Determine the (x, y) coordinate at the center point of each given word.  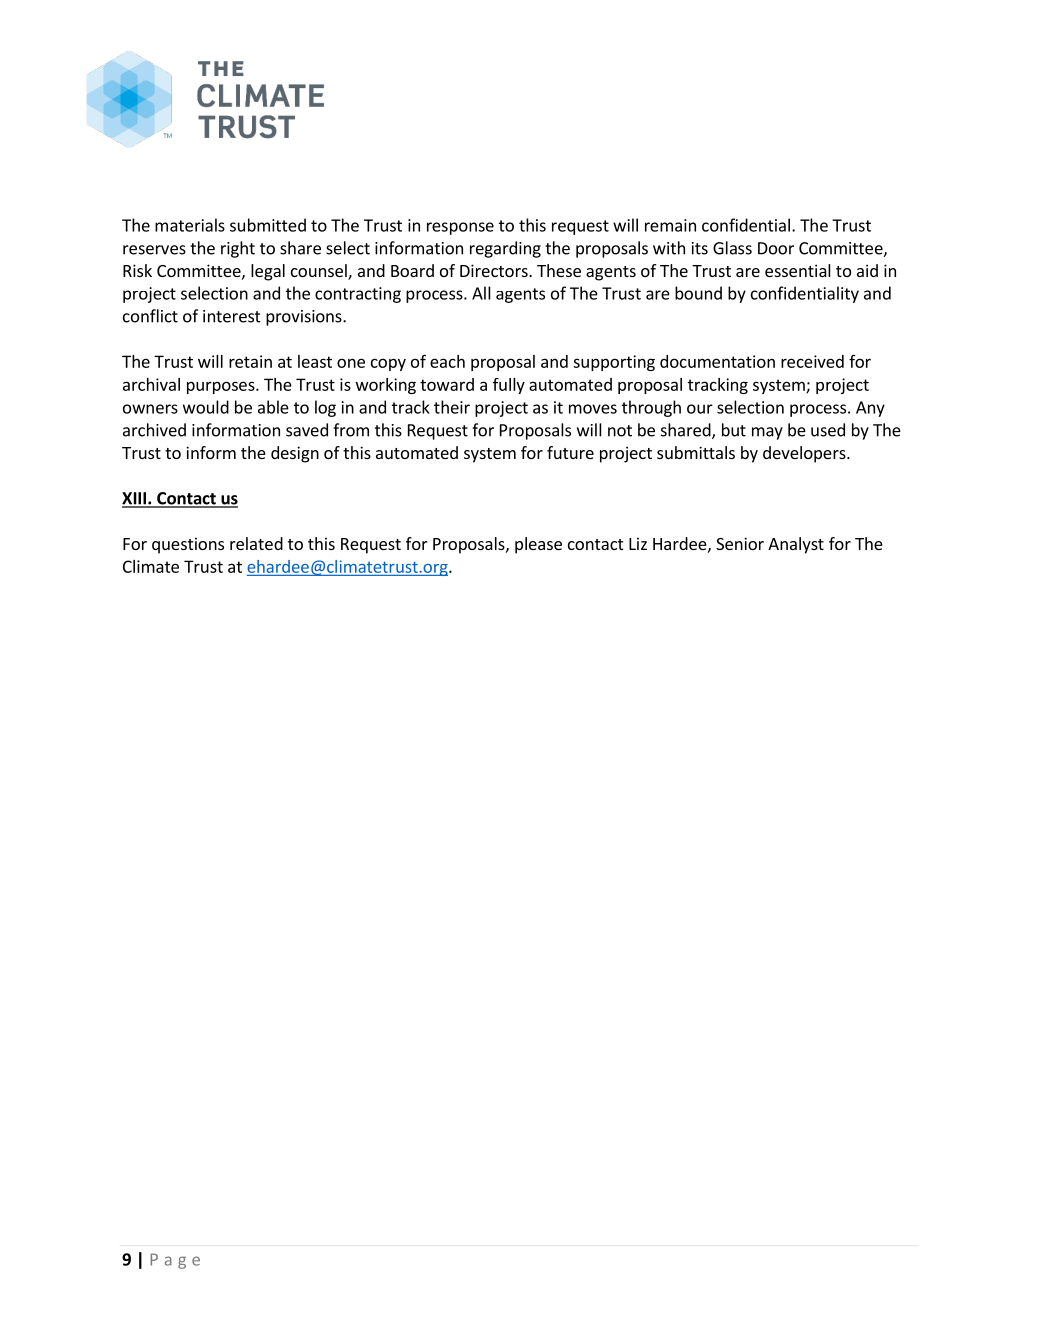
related (256, 543)
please (538, 545)
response (460, 228)
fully (509, 386)
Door (776, 248)
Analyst (796, 545)
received (812, 361)
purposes (222, 387)
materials (190, 225)
